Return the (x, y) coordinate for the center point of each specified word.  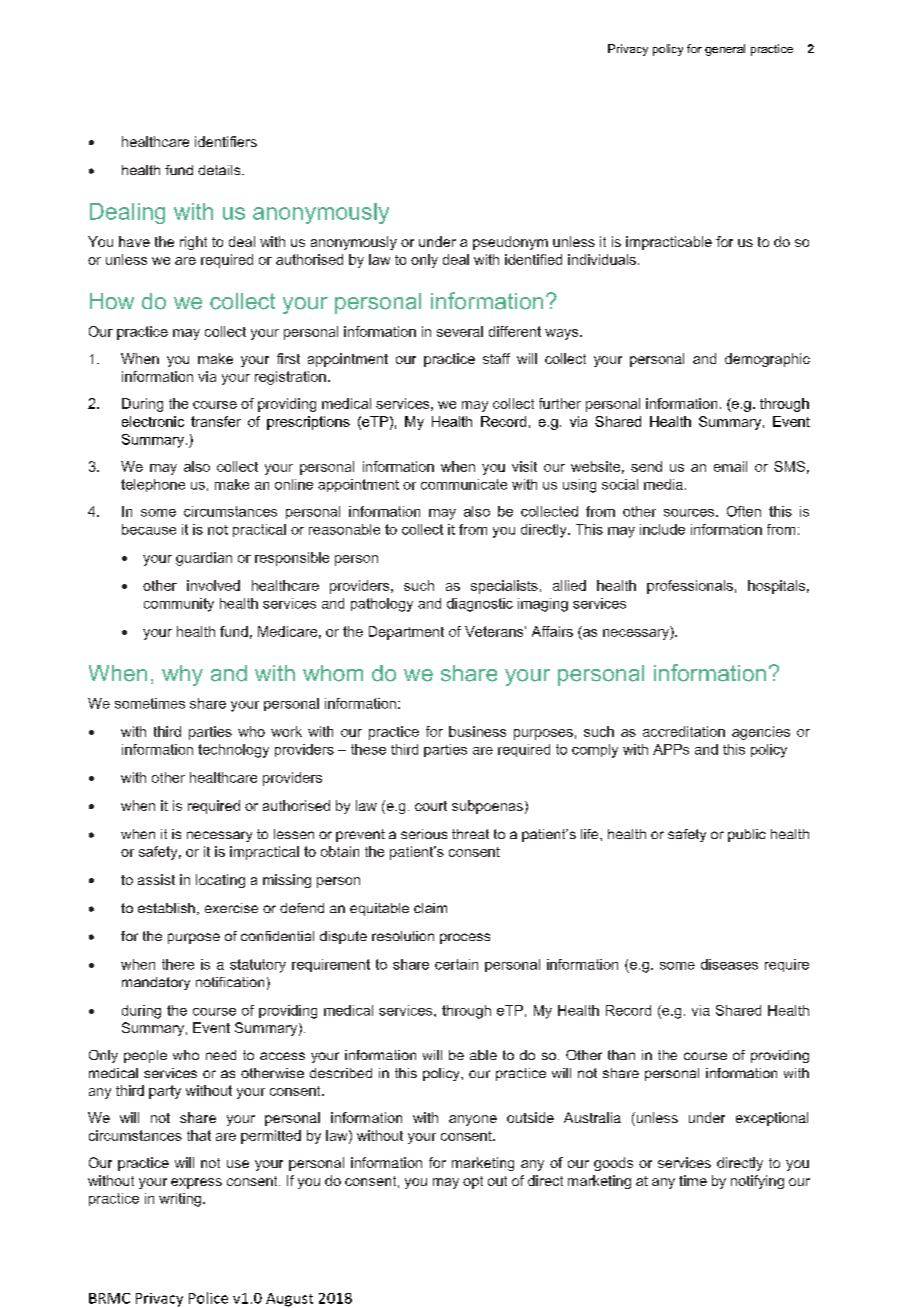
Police (208, 1298)
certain (456, 964)
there (178, 964)
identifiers (226, 141)
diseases (729, 964)
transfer (216, 421)
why (182, 675)
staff (496, 358)
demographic (767, 360)
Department (406, 633)
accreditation (684, 731)
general (725, 50)
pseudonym (510, 243)
